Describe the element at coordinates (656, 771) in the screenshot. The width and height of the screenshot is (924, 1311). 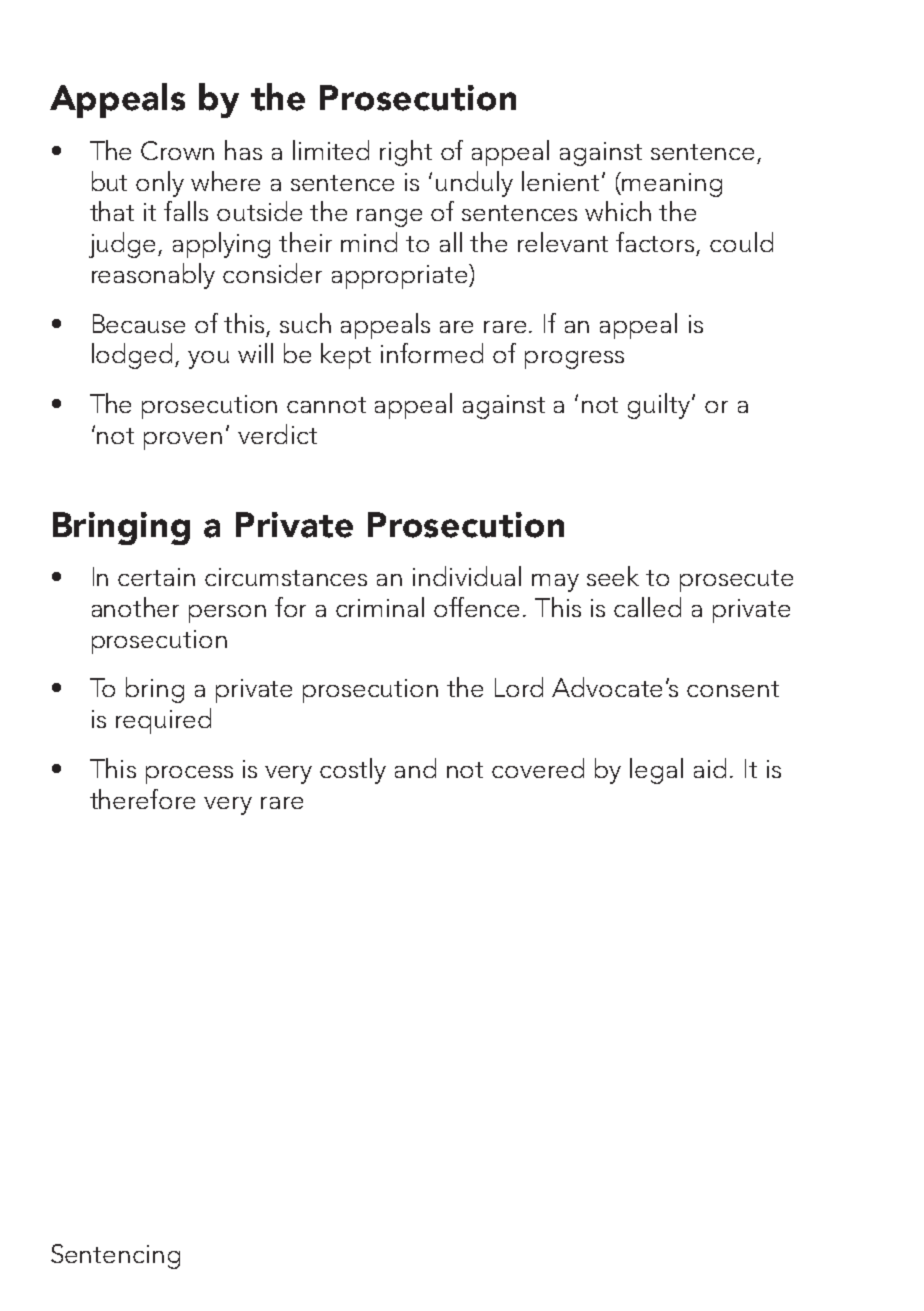
I see `legal` at that location.
